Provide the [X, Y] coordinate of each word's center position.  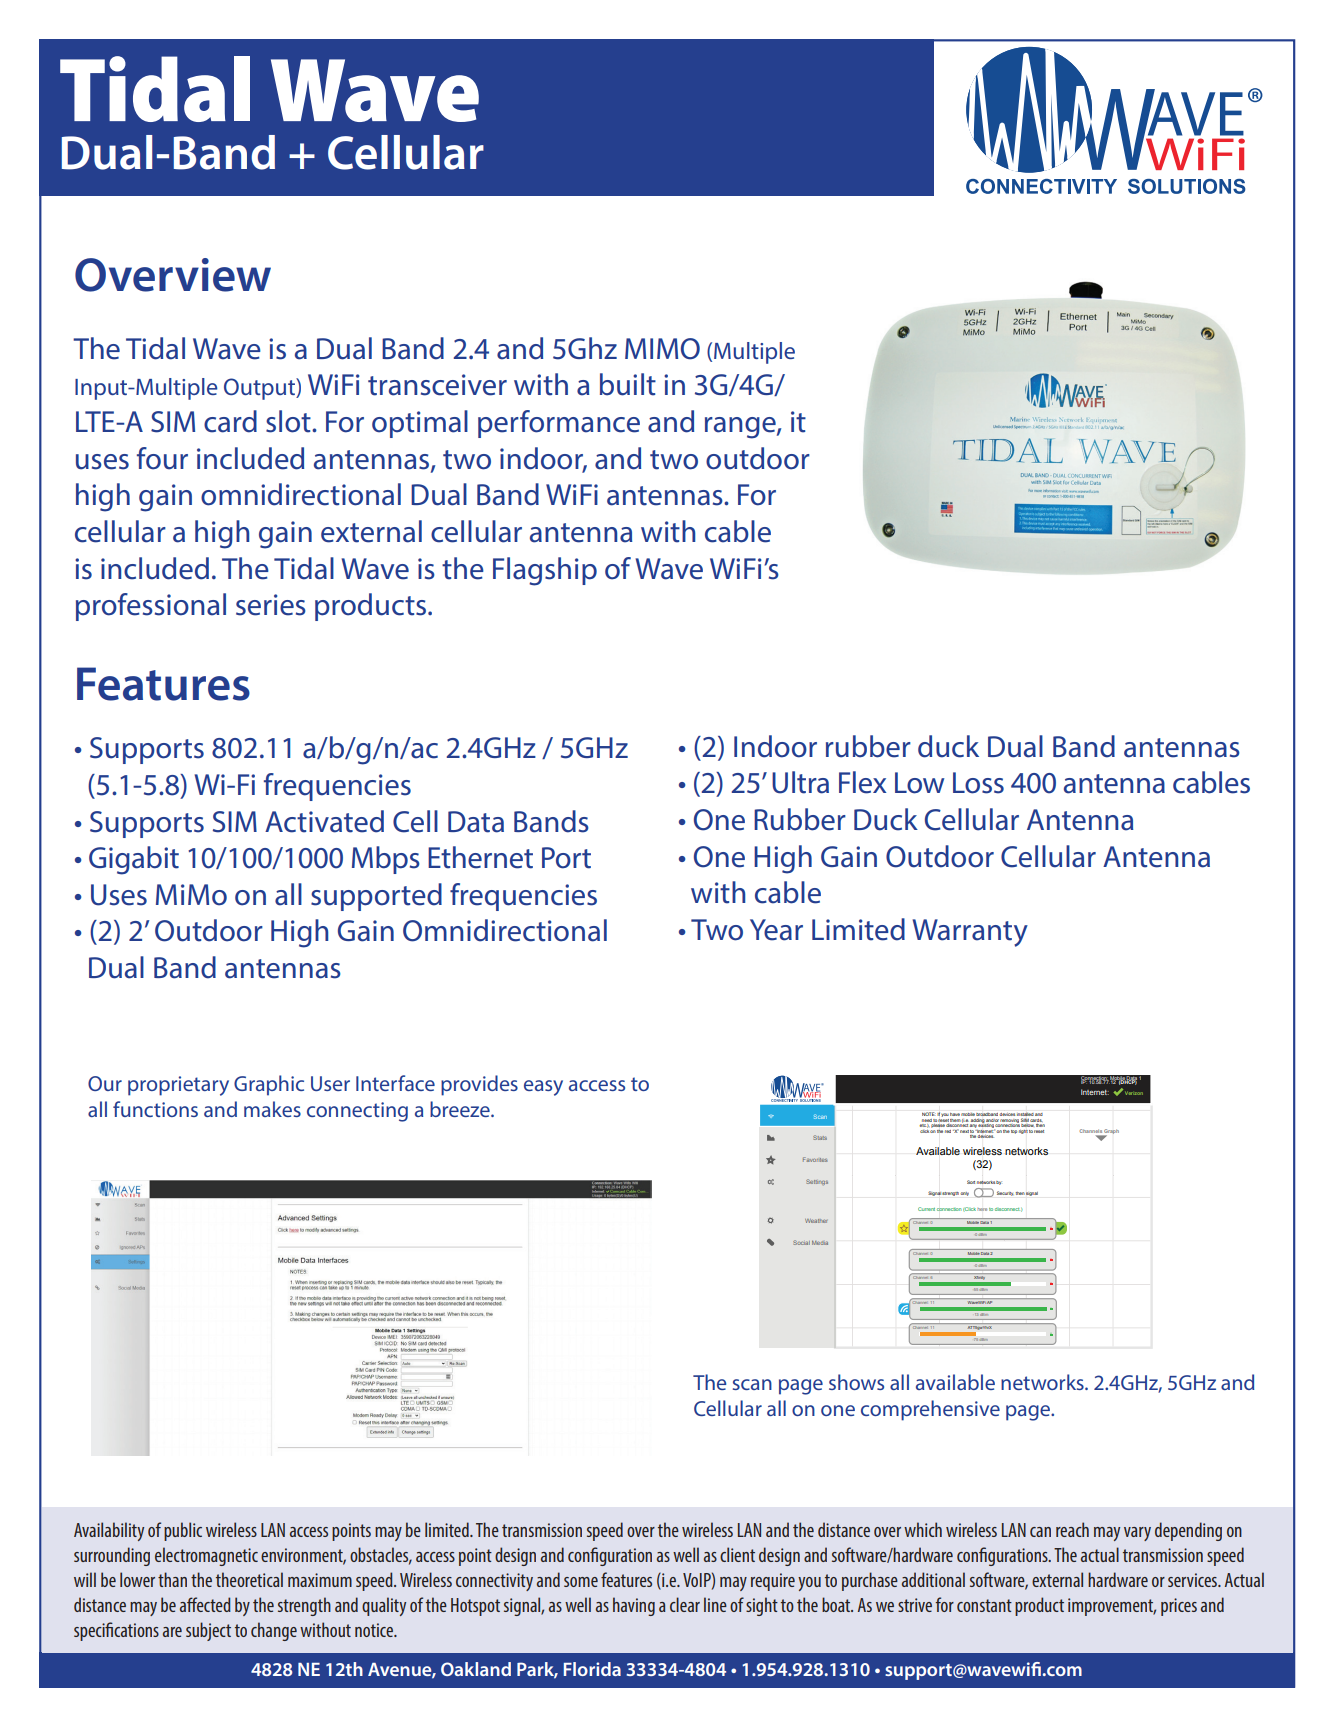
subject [208, 1631]
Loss [978, 783]
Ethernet [480, 857]
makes [272, 1109]
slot [289, 421]
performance [559, 424]
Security [1005, 1193]
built [628, 384]
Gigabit [134, 860]
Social [801, 1242]
